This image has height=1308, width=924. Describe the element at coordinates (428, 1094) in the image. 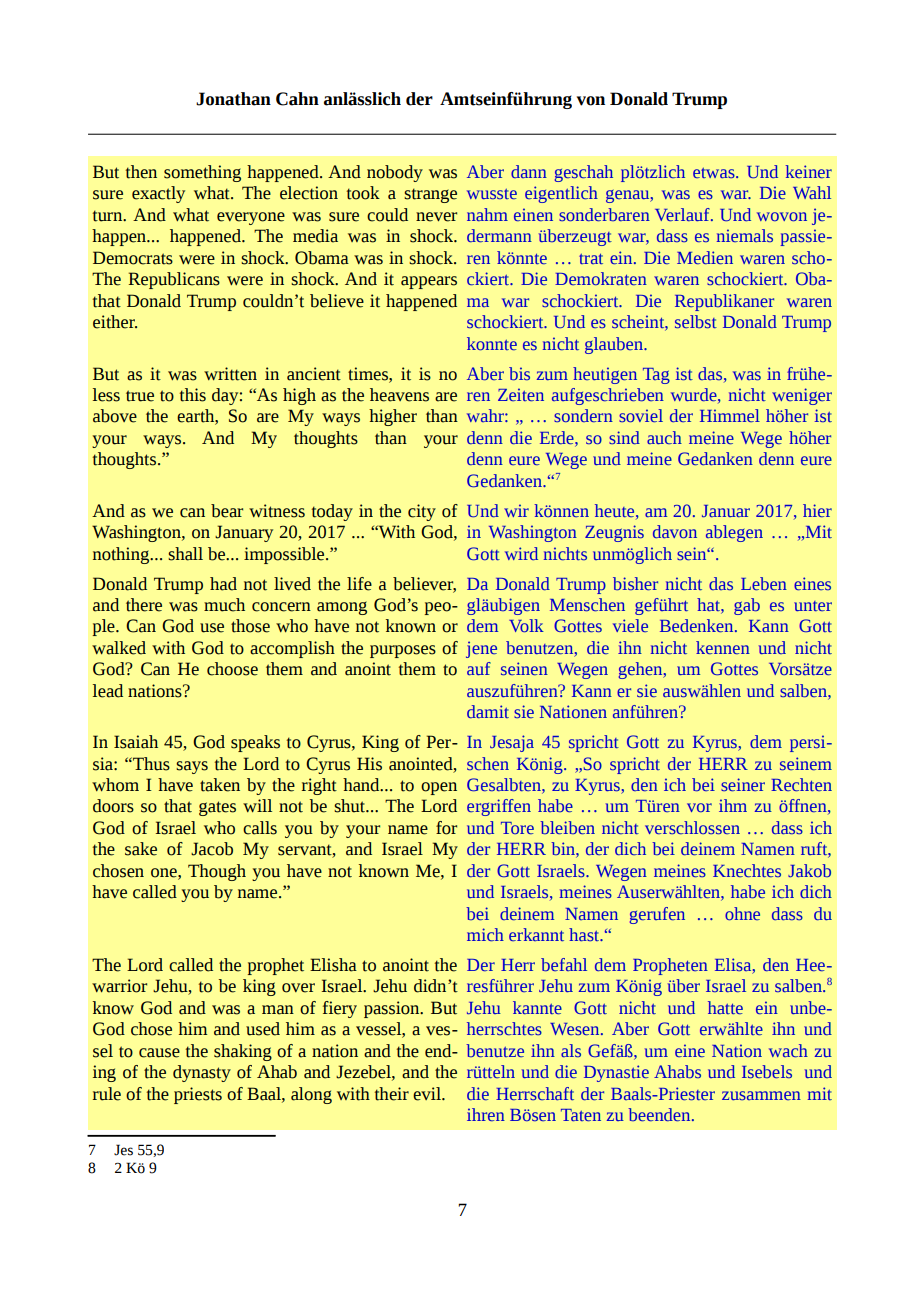

I see `evil` at that location.
